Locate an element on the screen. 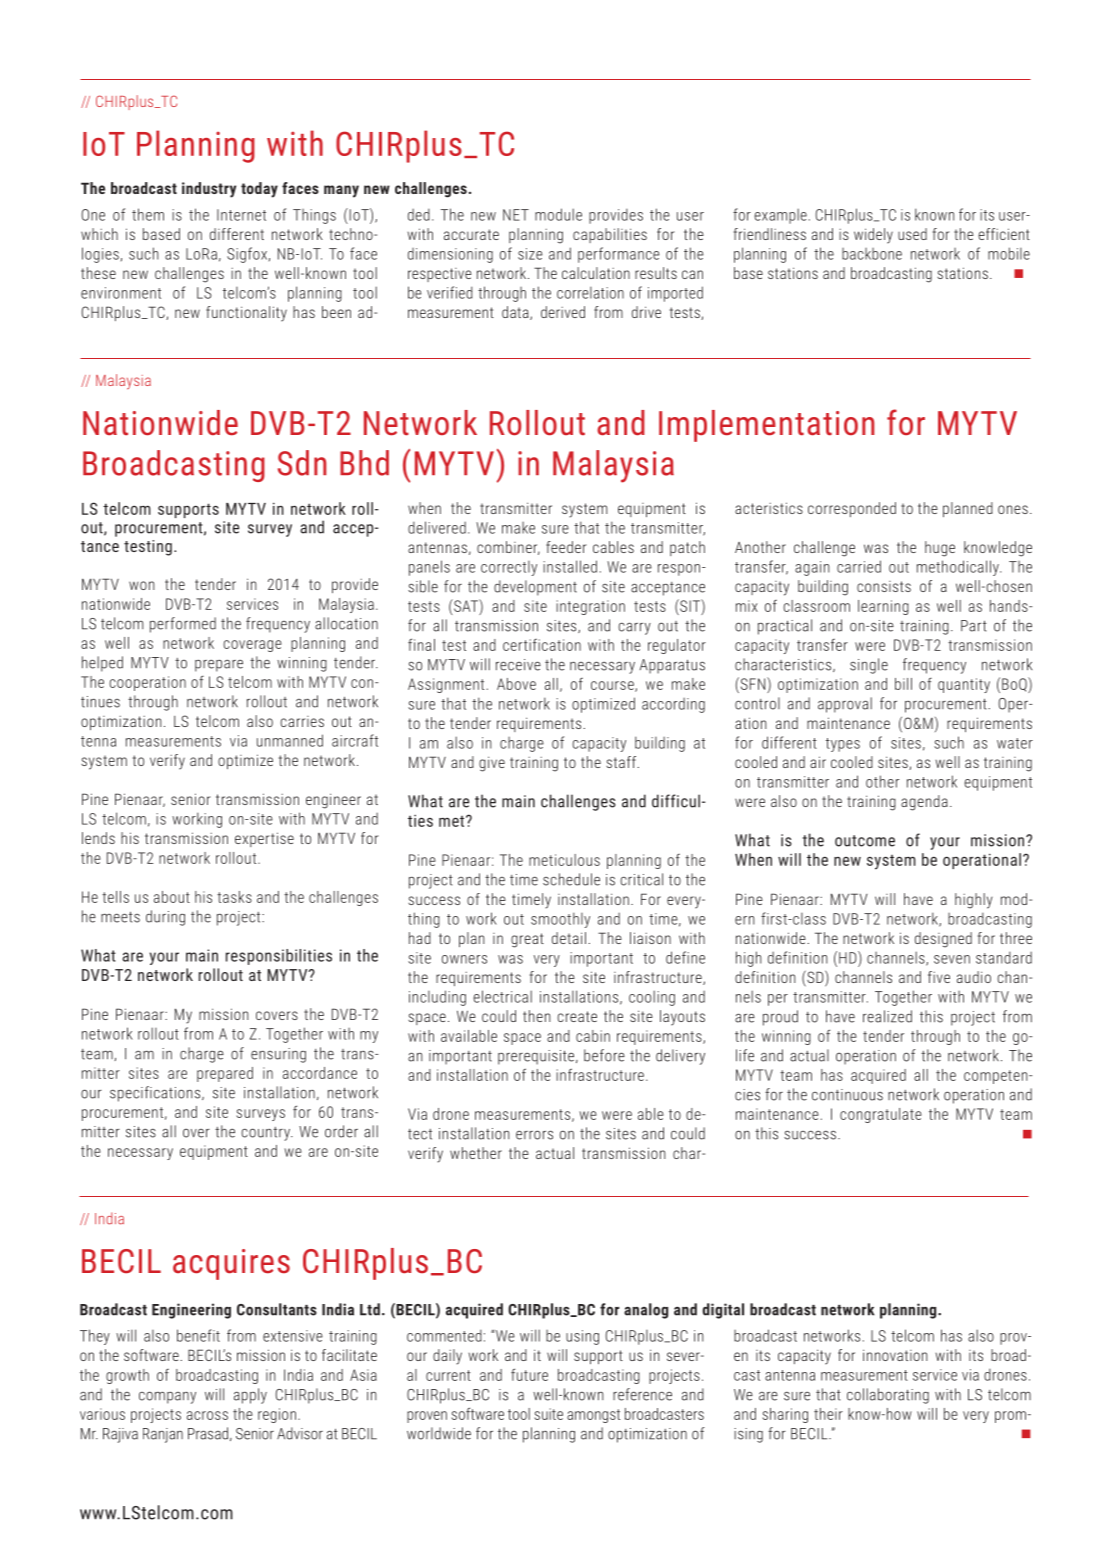 The image size is (1108, 1567). module is located at coordinates (558, 214).
